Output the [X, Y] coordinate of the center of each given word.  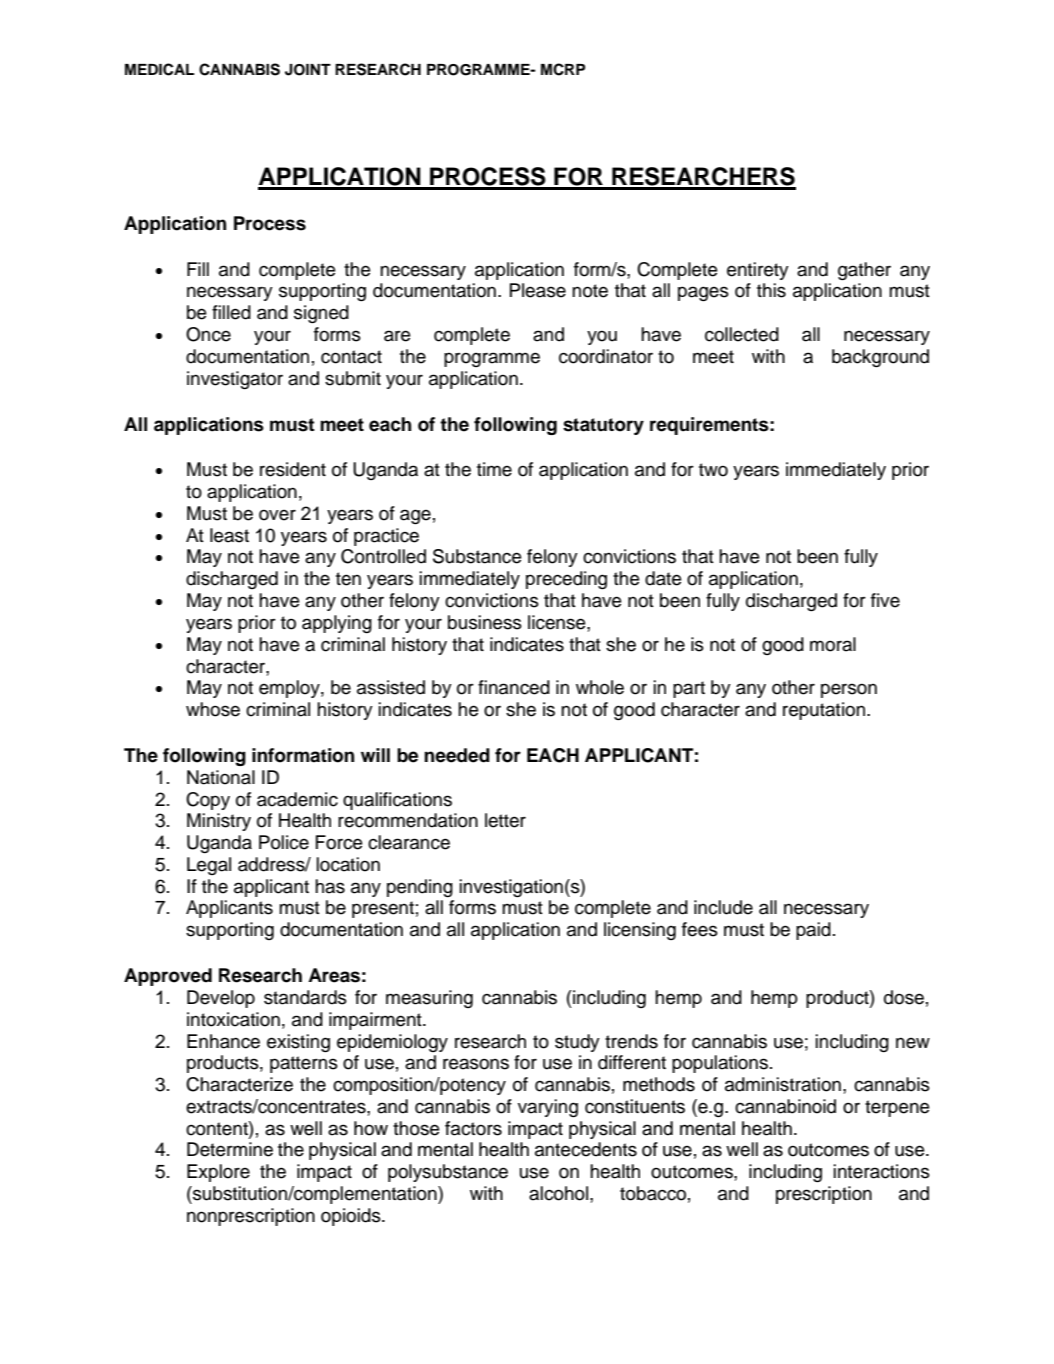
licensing [640, 931]
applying [337, 624]
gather [864, 271]
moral [833, 644]
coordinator [606, 356]
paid [813, 931]
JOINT [308, 70]
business [485, 622]
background [880, 358]
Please [538, 290]
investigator [235, 380]
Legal [209, 866]
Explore [218, 1173]
